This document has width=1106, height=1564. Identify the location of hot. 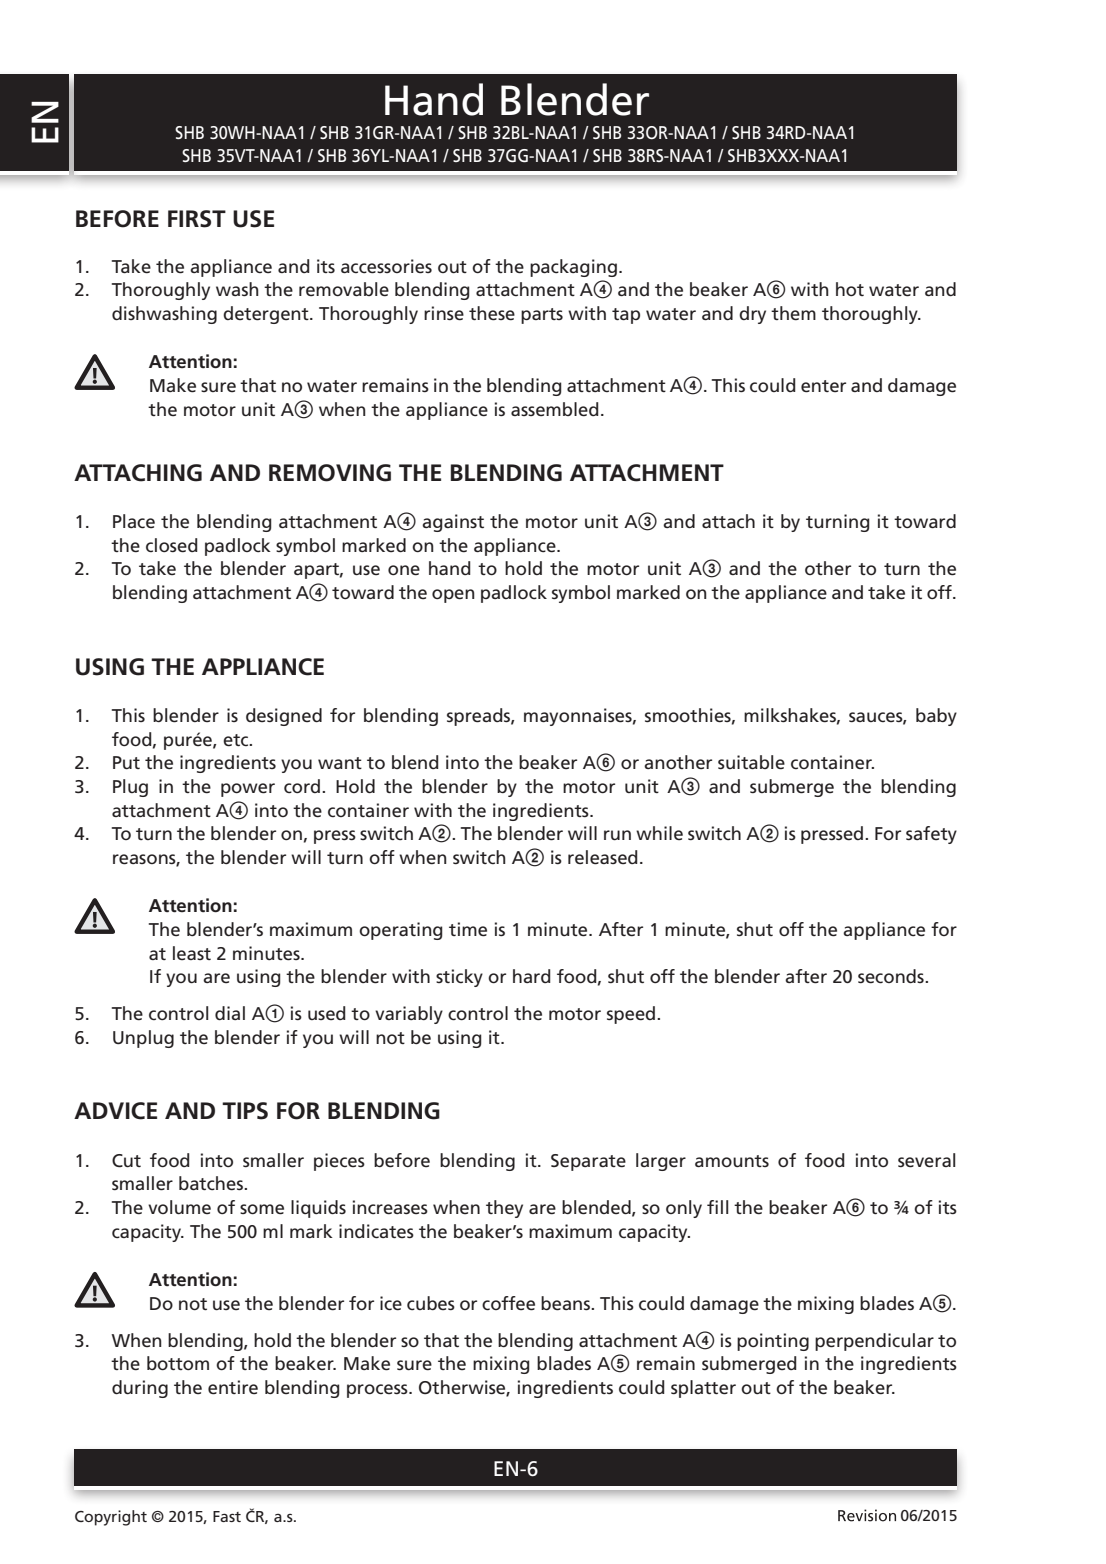
(850, 289).
